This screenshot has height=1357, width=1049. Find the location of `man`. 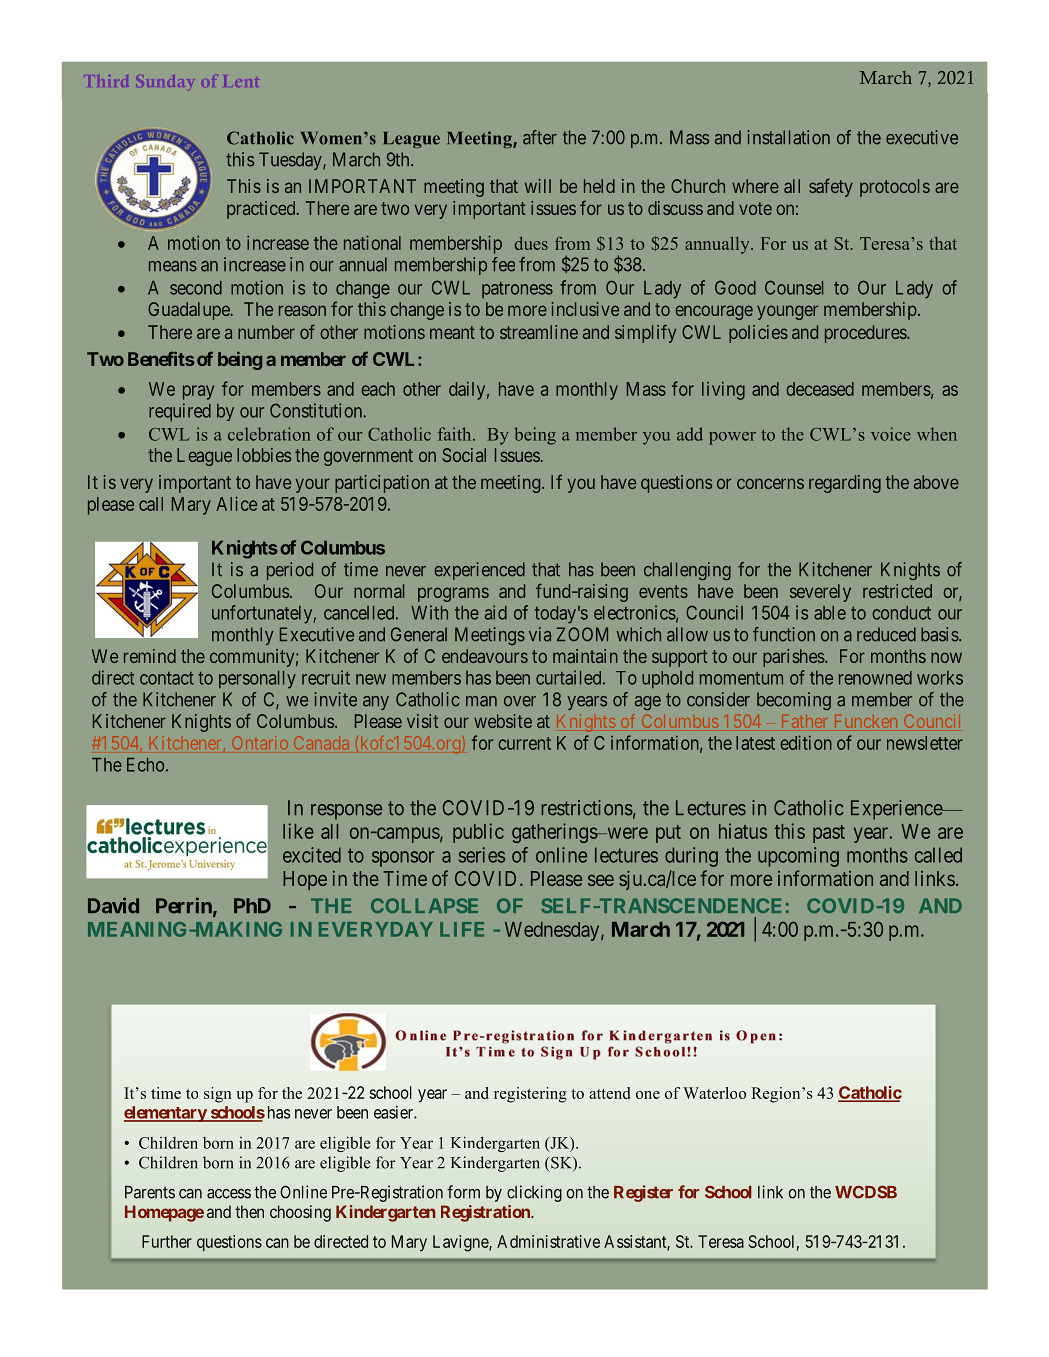

man is located at coordinates (481, 701).
